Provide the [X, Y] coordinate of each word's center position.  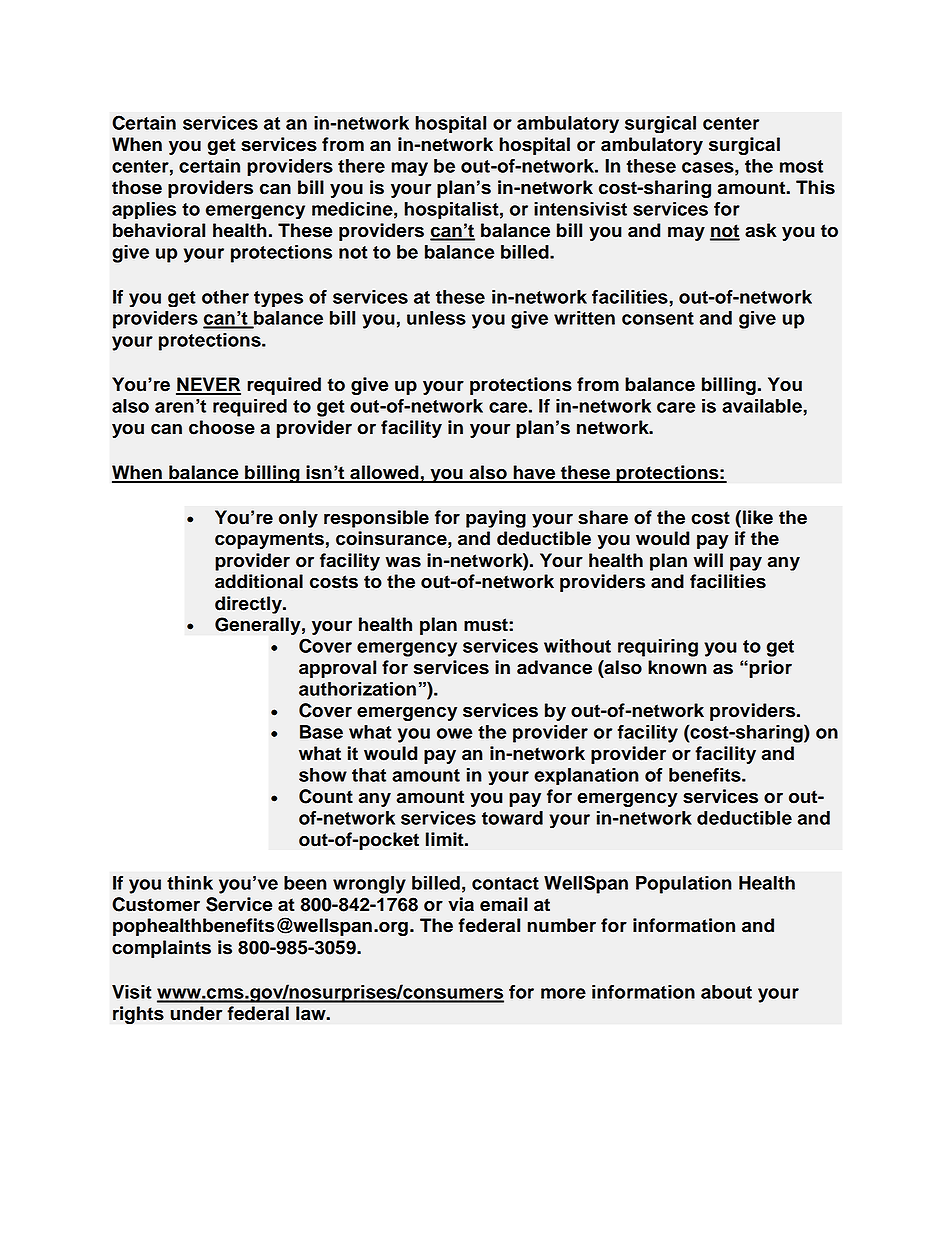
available [762, 406]
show [323, 775]
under [196, 1013]
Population [684, 885]
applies [144, 210]
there [361, 166]
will [708, 560]
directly [249, 605]
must [487, 625]
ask [761, 230]
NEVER [208, 385]
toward [512, 818]
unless [436, 318]
